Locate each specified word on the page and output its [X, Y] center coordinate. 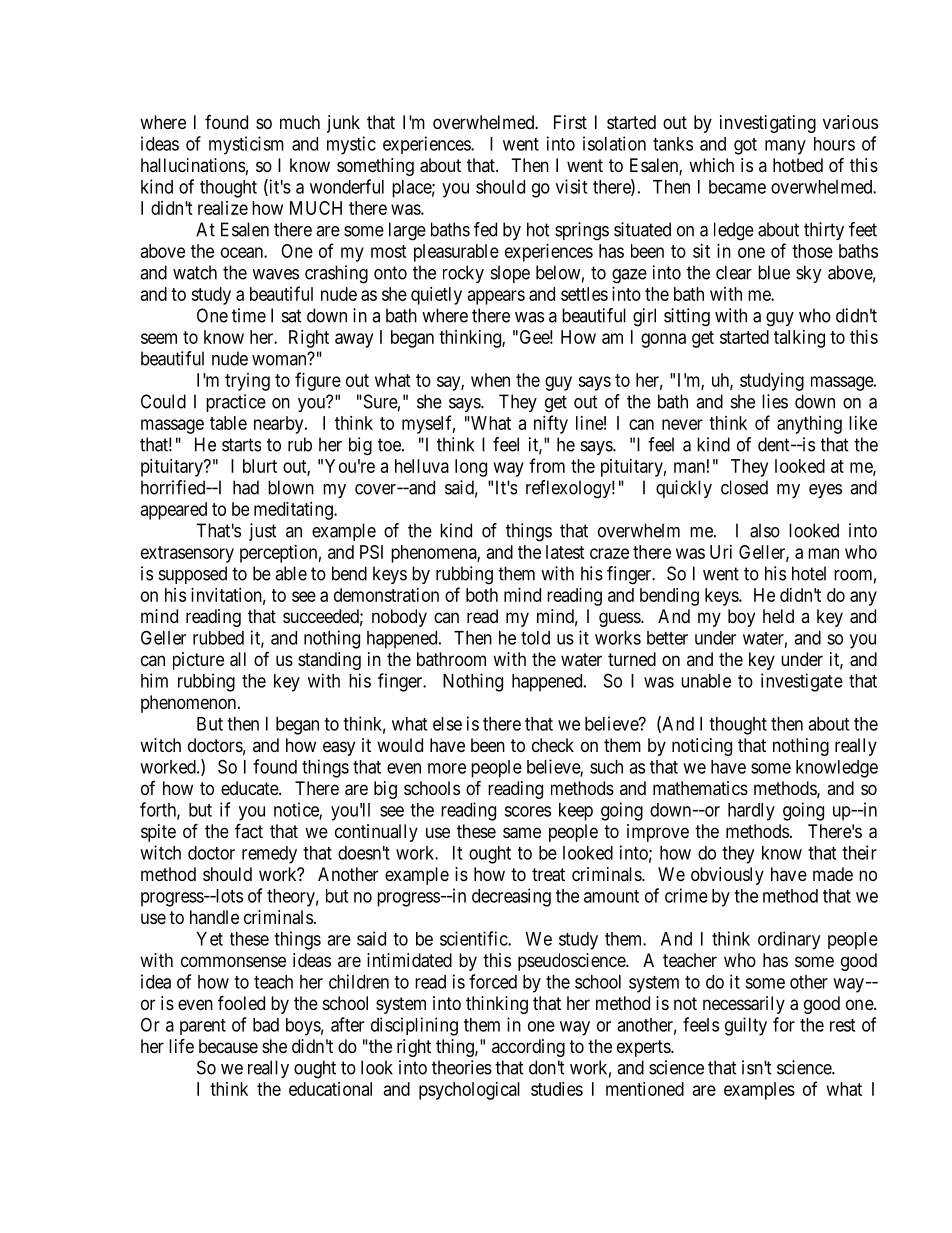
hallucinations [193, 165]
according [528, 1048]
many [785, 147]
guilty [746, 1026]
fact [249, 830]
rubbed [218, 638]
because [228, 1046]
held [778, 616]
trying [247, 382]
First [570, 122]
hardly [751, 812]
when [490, 380]
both [482, 595]
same [522, 833]
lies [775, 401]
